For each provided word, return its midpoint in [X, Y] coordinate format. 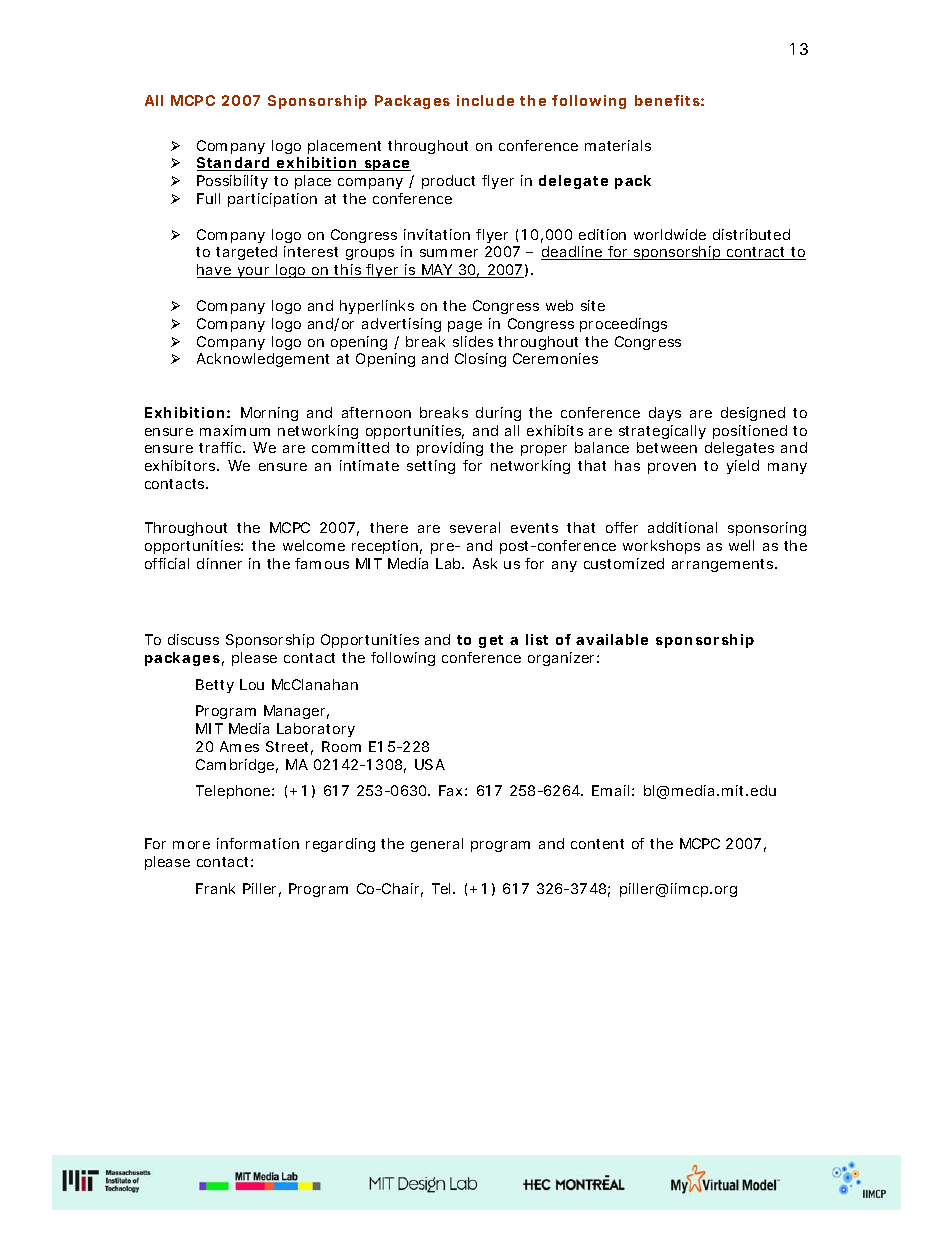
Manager [296, 712]
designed [753, 414]
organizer [563, 659]
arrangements [724, 565]
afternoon [376, 412]
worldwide [670, 234]
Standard [236, 164]
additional [682, 527]
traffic [222, 447]
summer [449, 253]
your [255, 272]
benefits [669, 100]
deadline [574, 253]
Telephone [235, 792]
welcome [314, 545]
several [475, 527]
